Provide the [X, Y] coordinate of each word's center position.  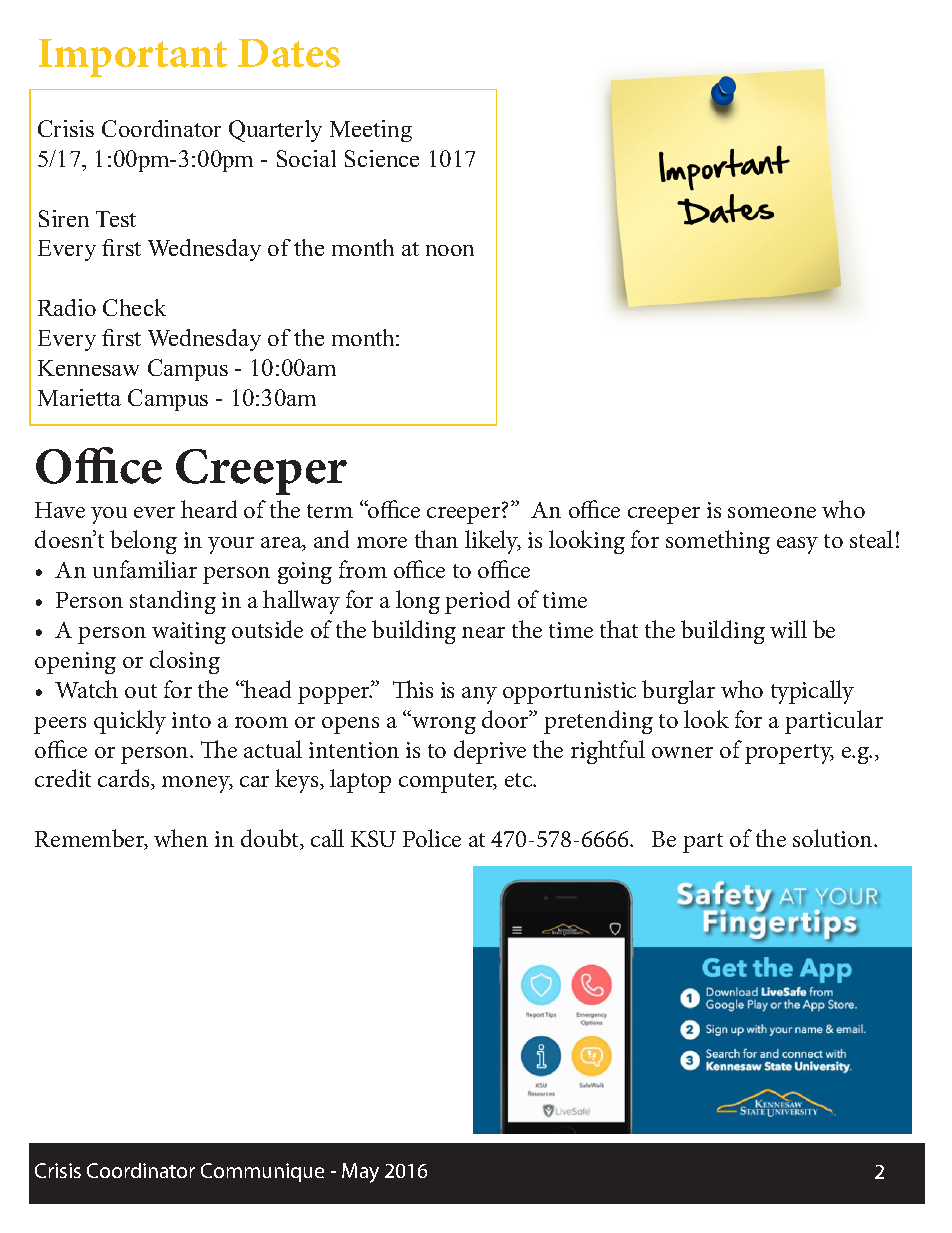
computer [448, 783]
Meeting [371, 131]
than [436, 539]
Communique [262, 1172]
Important [133, 58]
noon [450, 250]
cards [125, 779]
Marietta [79, 397]
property [789, 754]
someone [772, 512]
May [360, 1173]
